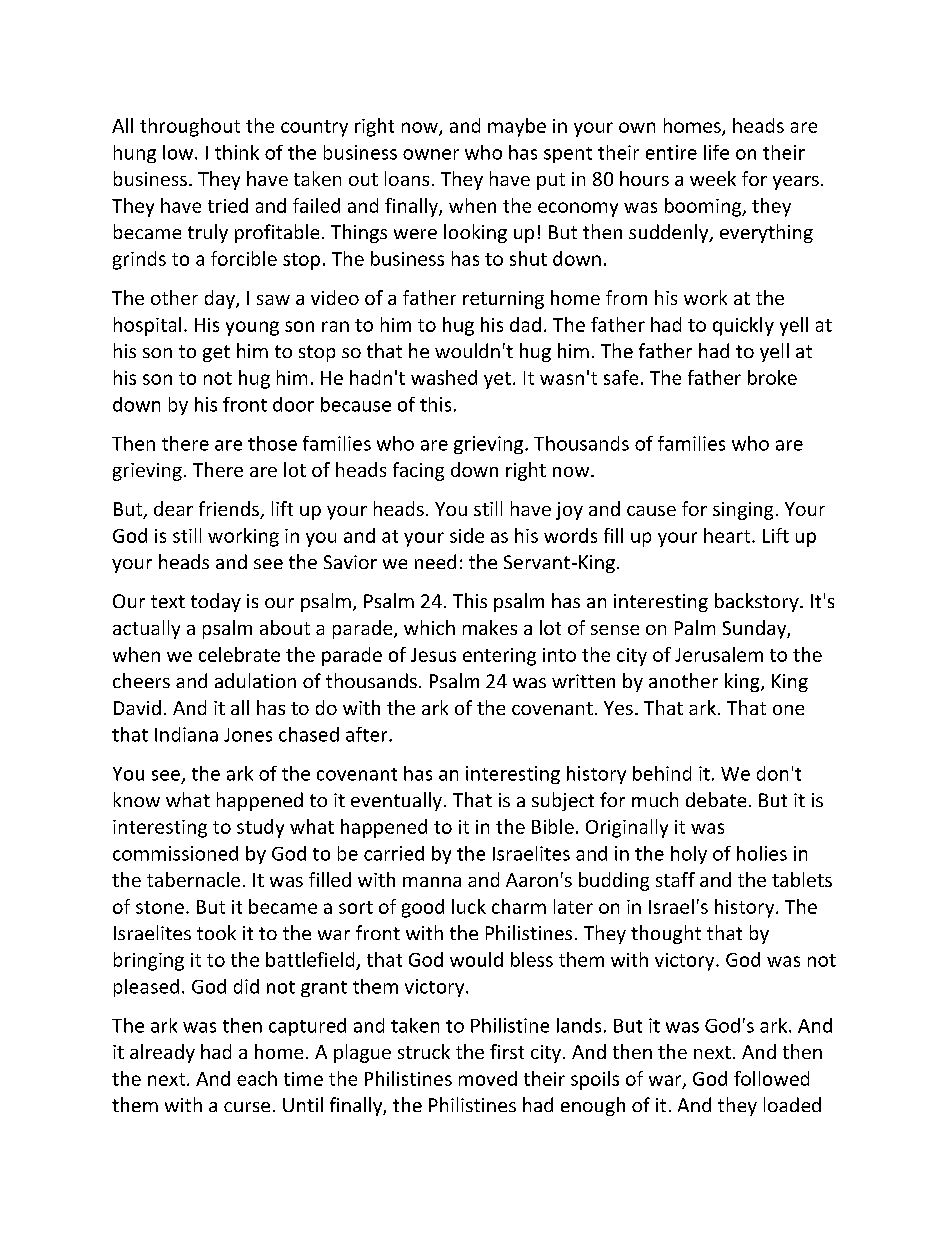 This screenshot has height=1233, width=952. What do you see at coordinates (230, 510) in the screenshot?
I see `friends` at bounding box center [230, 510].
